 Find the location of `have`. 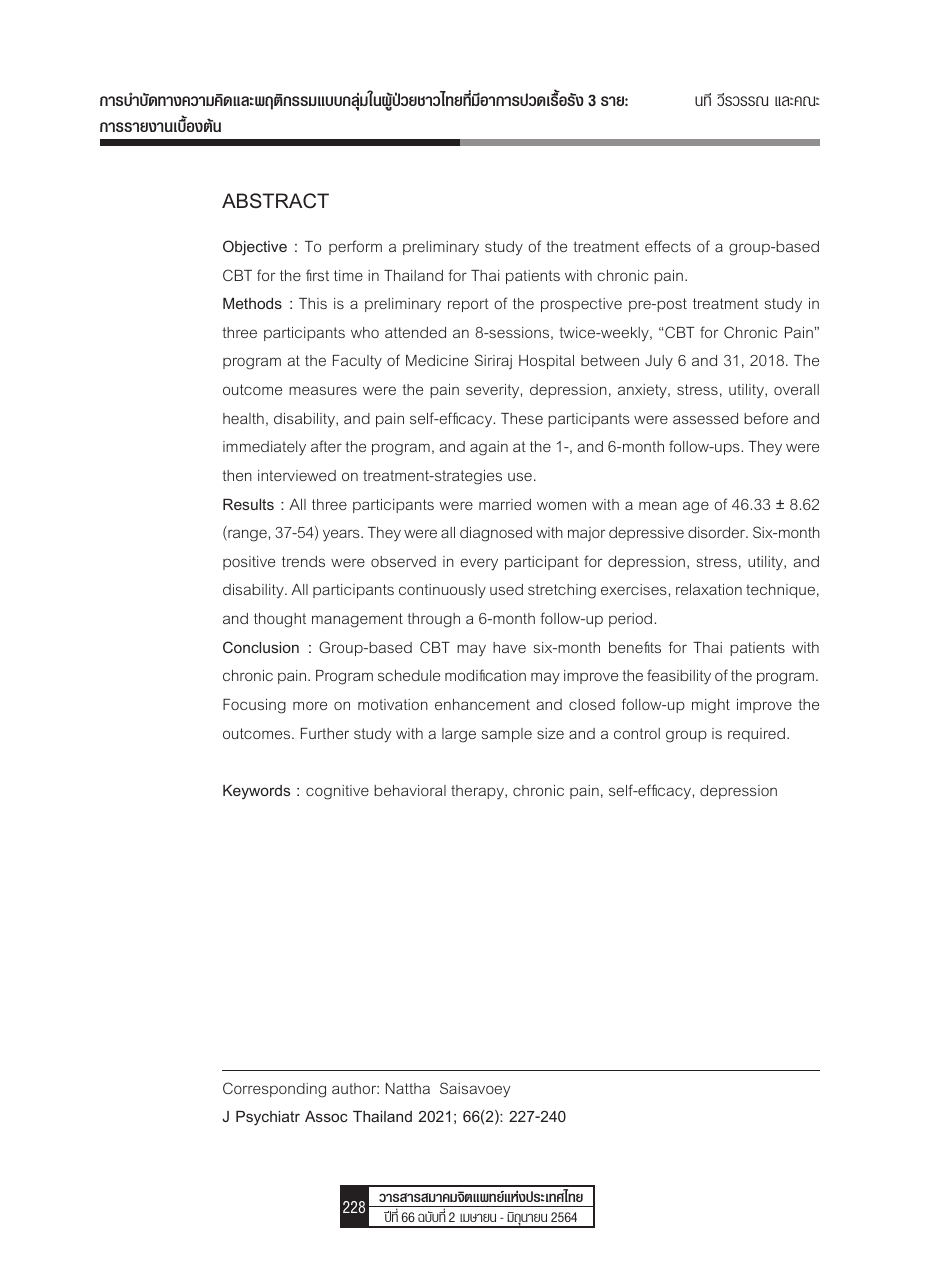

have is located at coordinates (509, 647).
